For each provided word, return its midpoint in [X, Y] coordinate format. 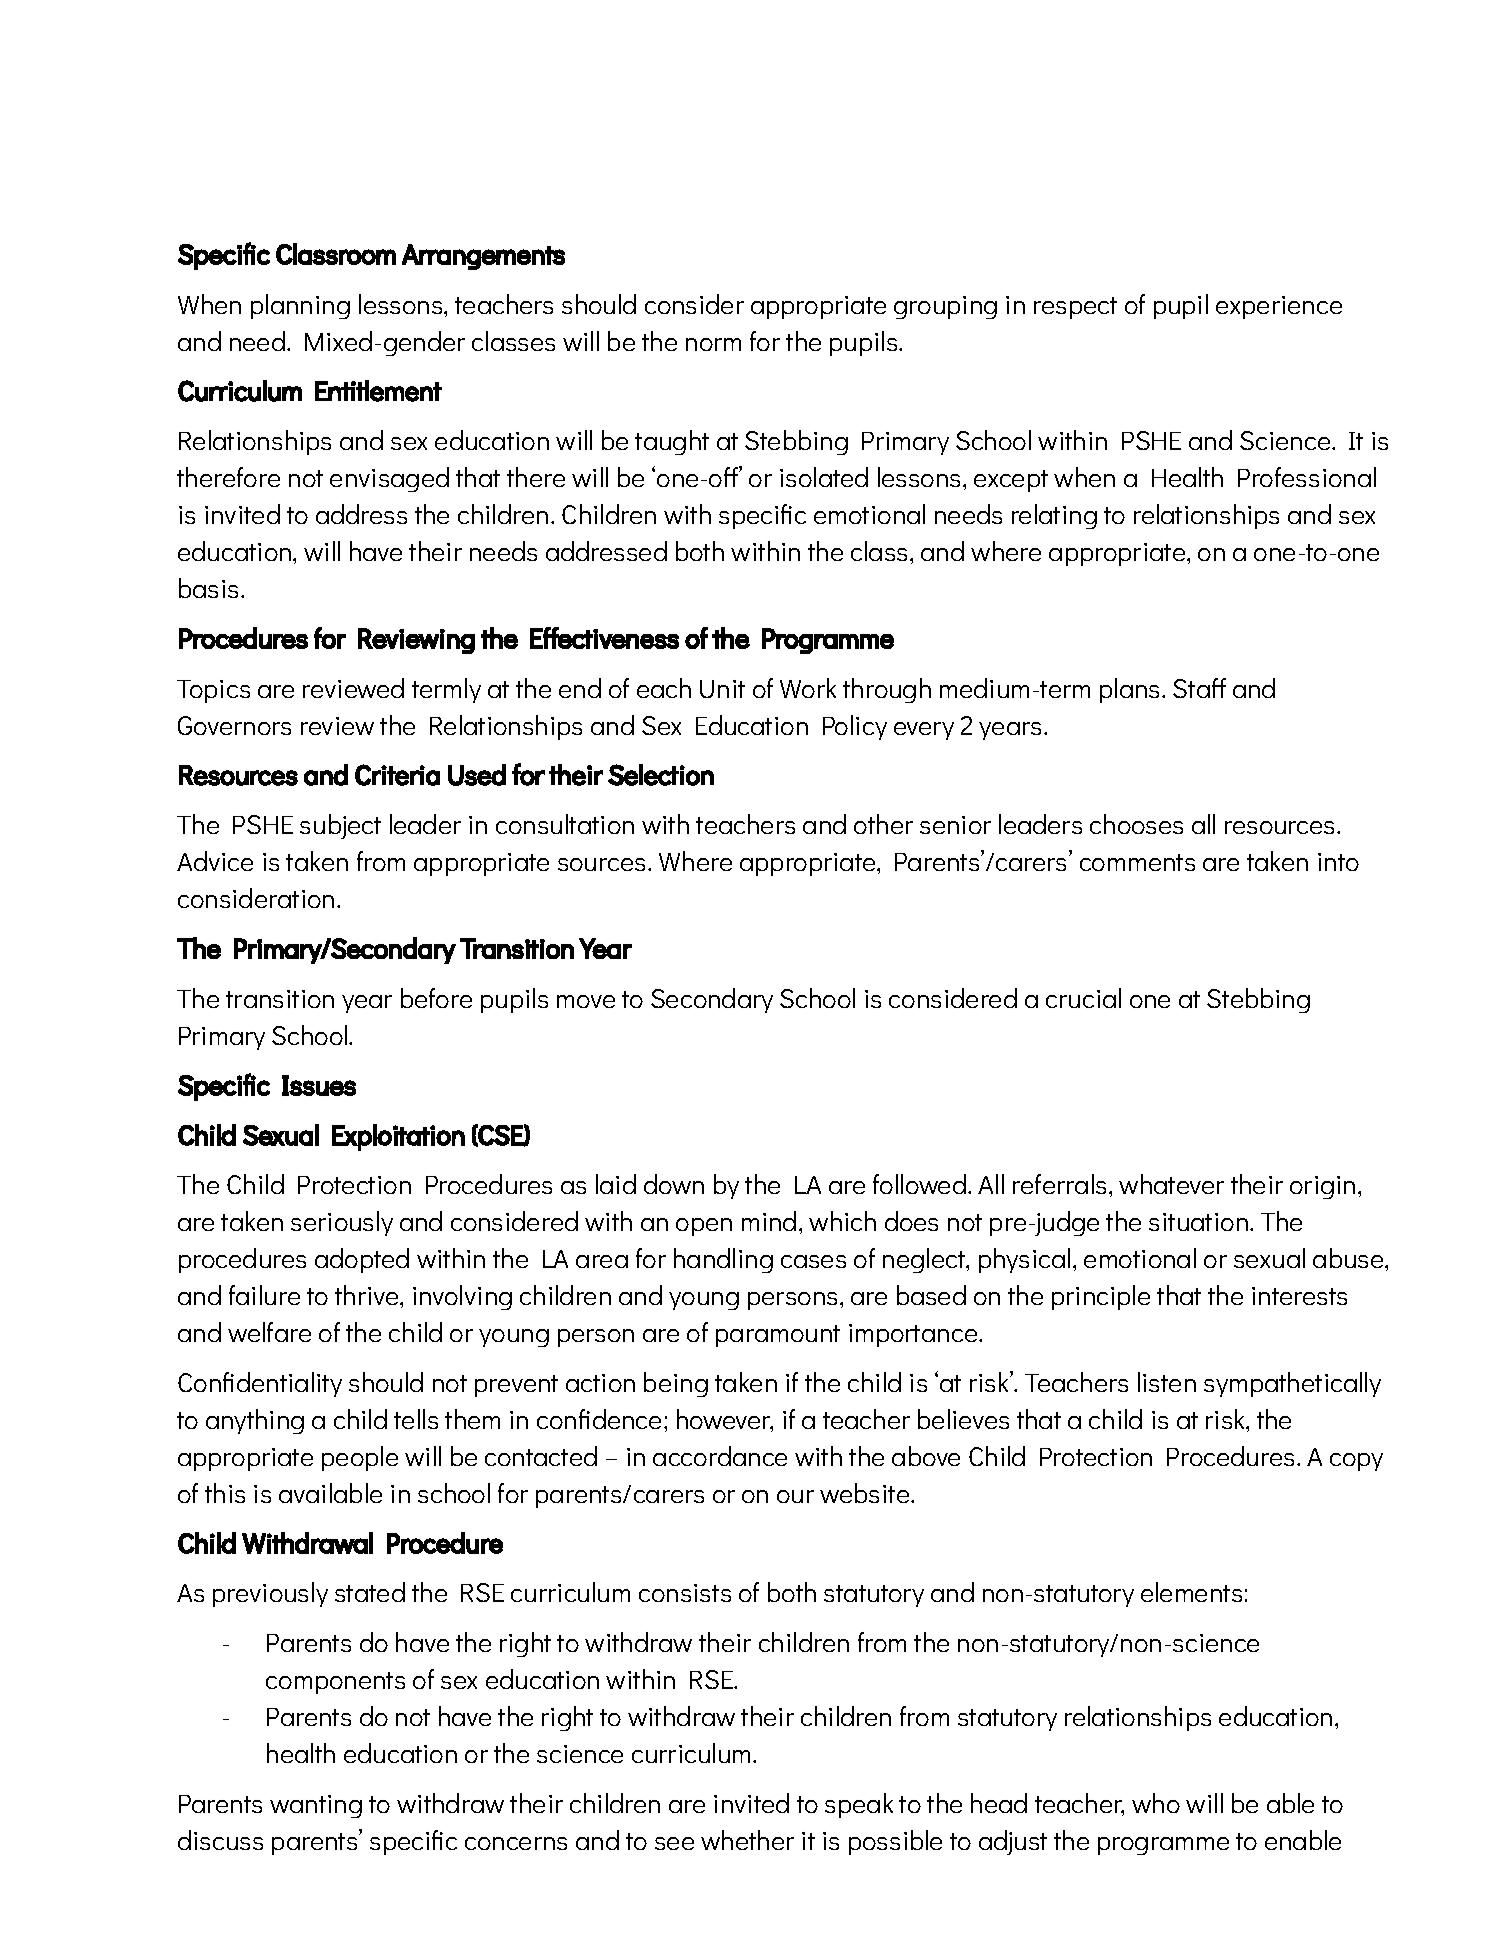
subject [340, 826]
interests [1299, 1296]
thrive [368, 1295]
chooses [1136, 824]
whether [747, 1840]
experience [1279, 307]
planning [300, 306]
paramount [778, 1336]
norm [713, 344]
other [883, 824]
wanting [316, 1806]
